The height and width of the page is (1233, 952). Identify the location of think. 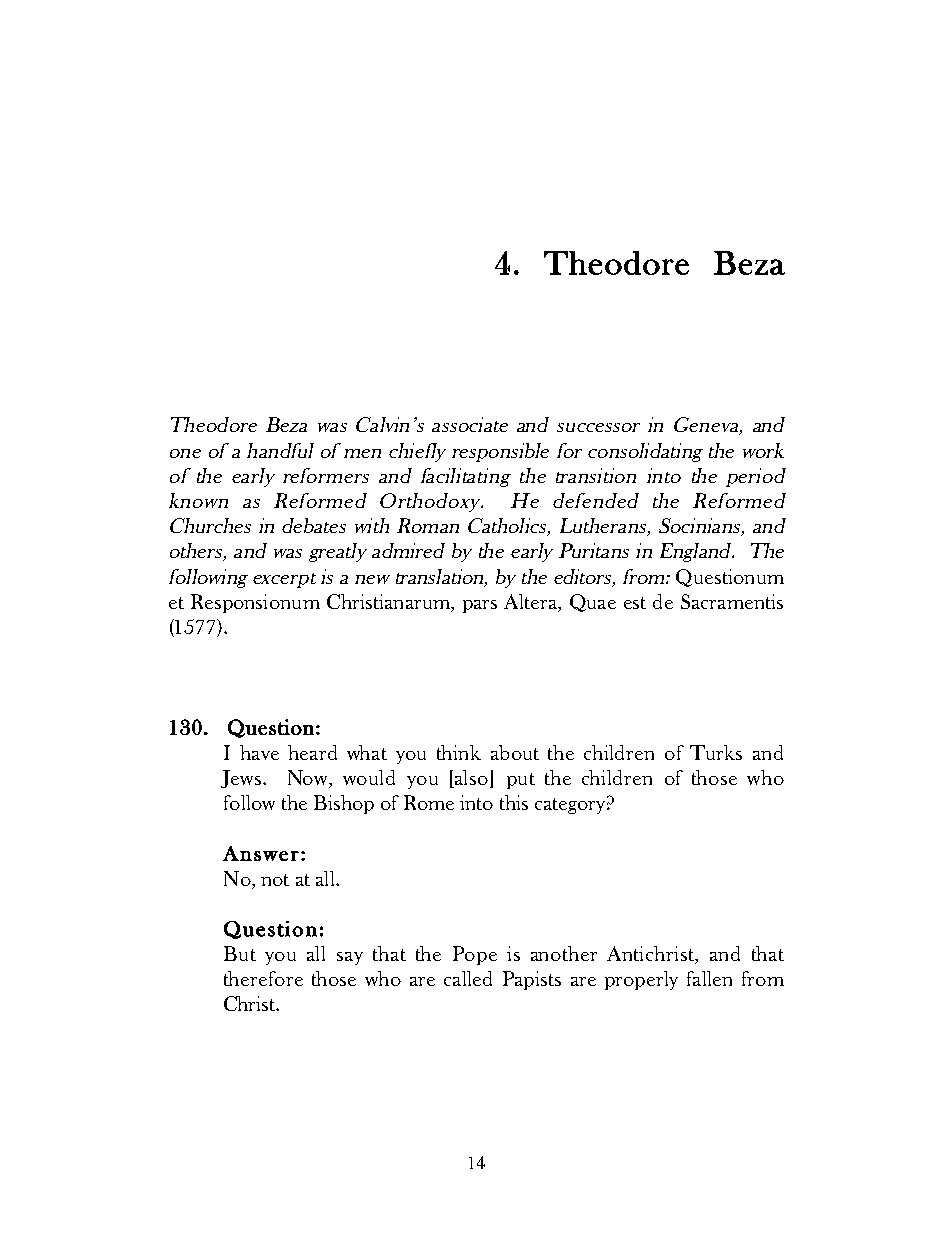
(459, 752).
